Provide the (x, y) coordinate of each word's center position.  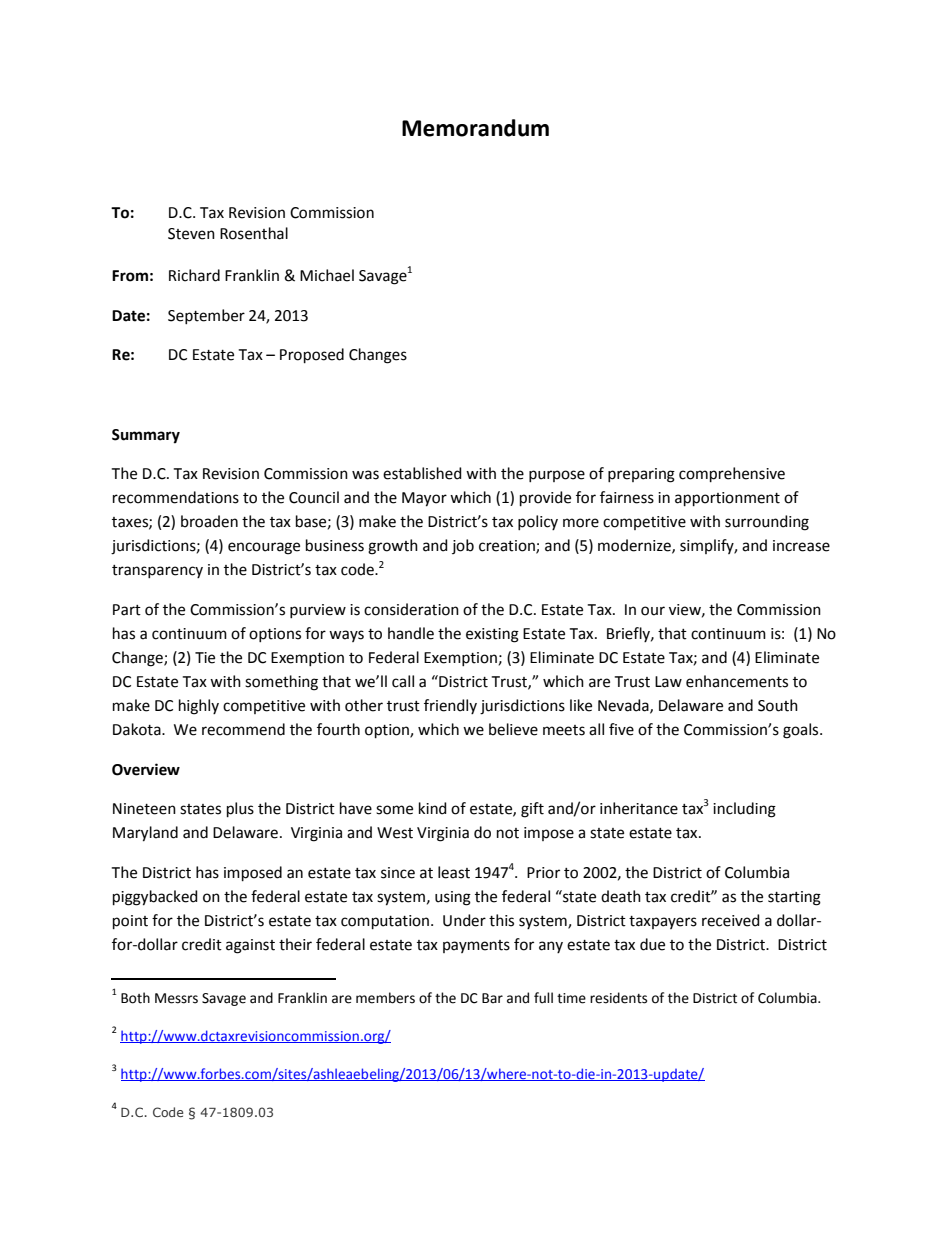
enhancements (737, 681)
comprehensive (732, 474)
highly (199, 707)
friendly (450, 706)
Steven (191, 234)
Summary (146, 436)
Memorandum (475, 128)
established (422, 473)
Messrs (176, 998)
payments (476, 946)
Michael (327, 275)
